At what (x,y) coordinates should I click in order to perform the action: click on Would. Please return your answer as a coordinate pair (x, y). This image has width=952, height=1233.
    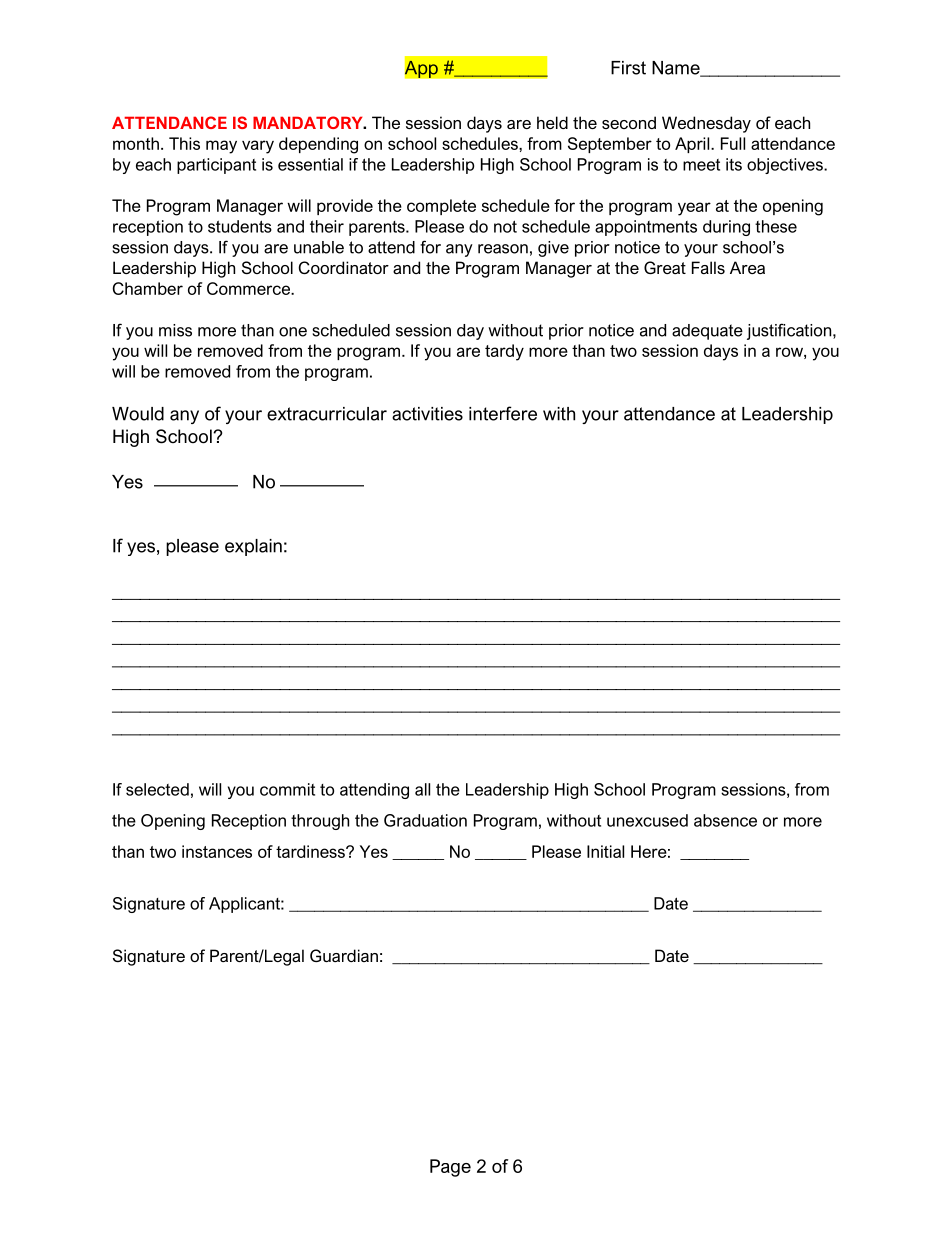
    Looking at the image, I should click on (138, 414).
